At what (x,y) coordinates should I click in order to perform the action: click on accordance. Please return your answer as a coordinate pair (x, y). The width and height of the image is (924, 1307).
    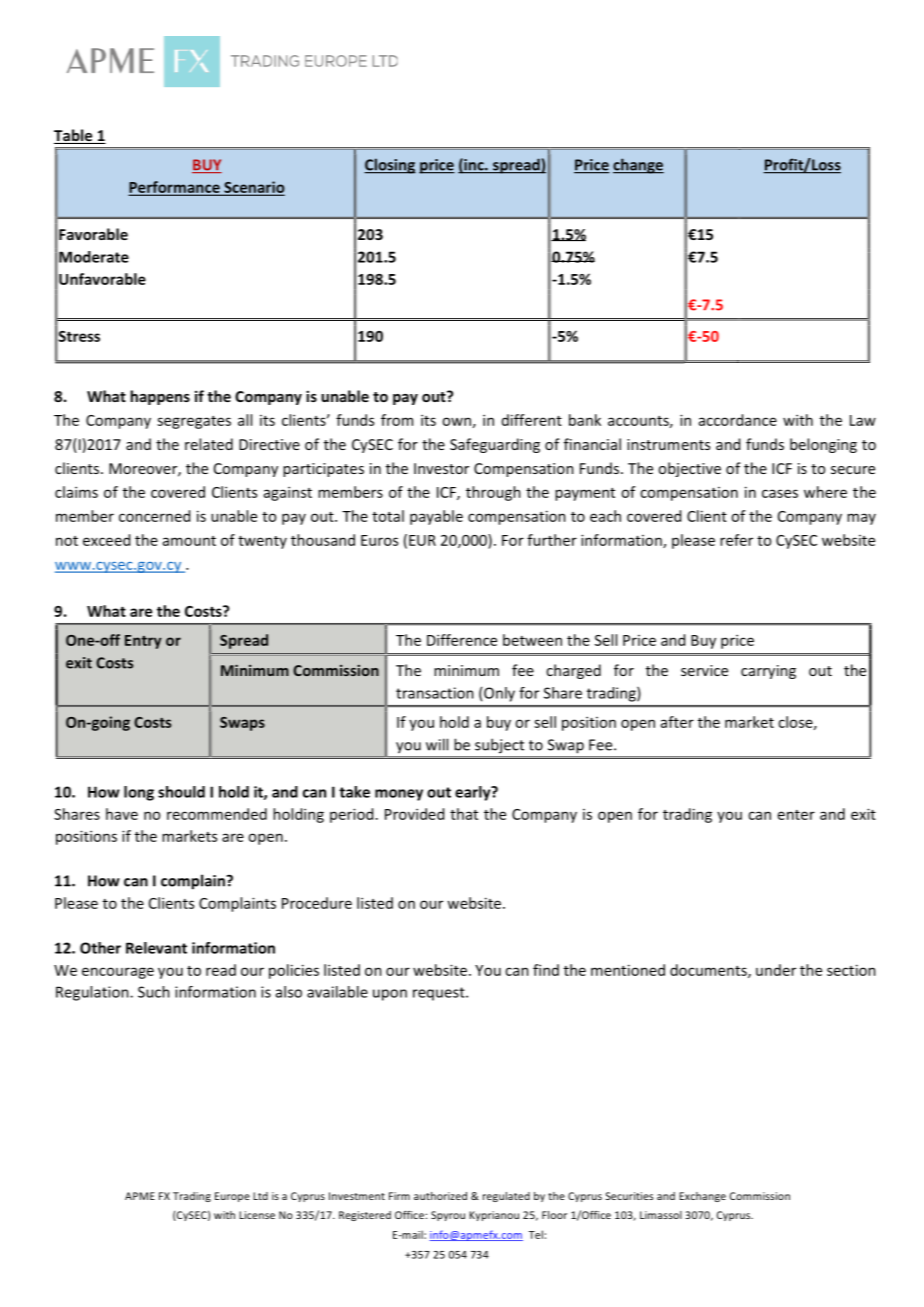
    Looking at the image, I should click on (738, 420).
